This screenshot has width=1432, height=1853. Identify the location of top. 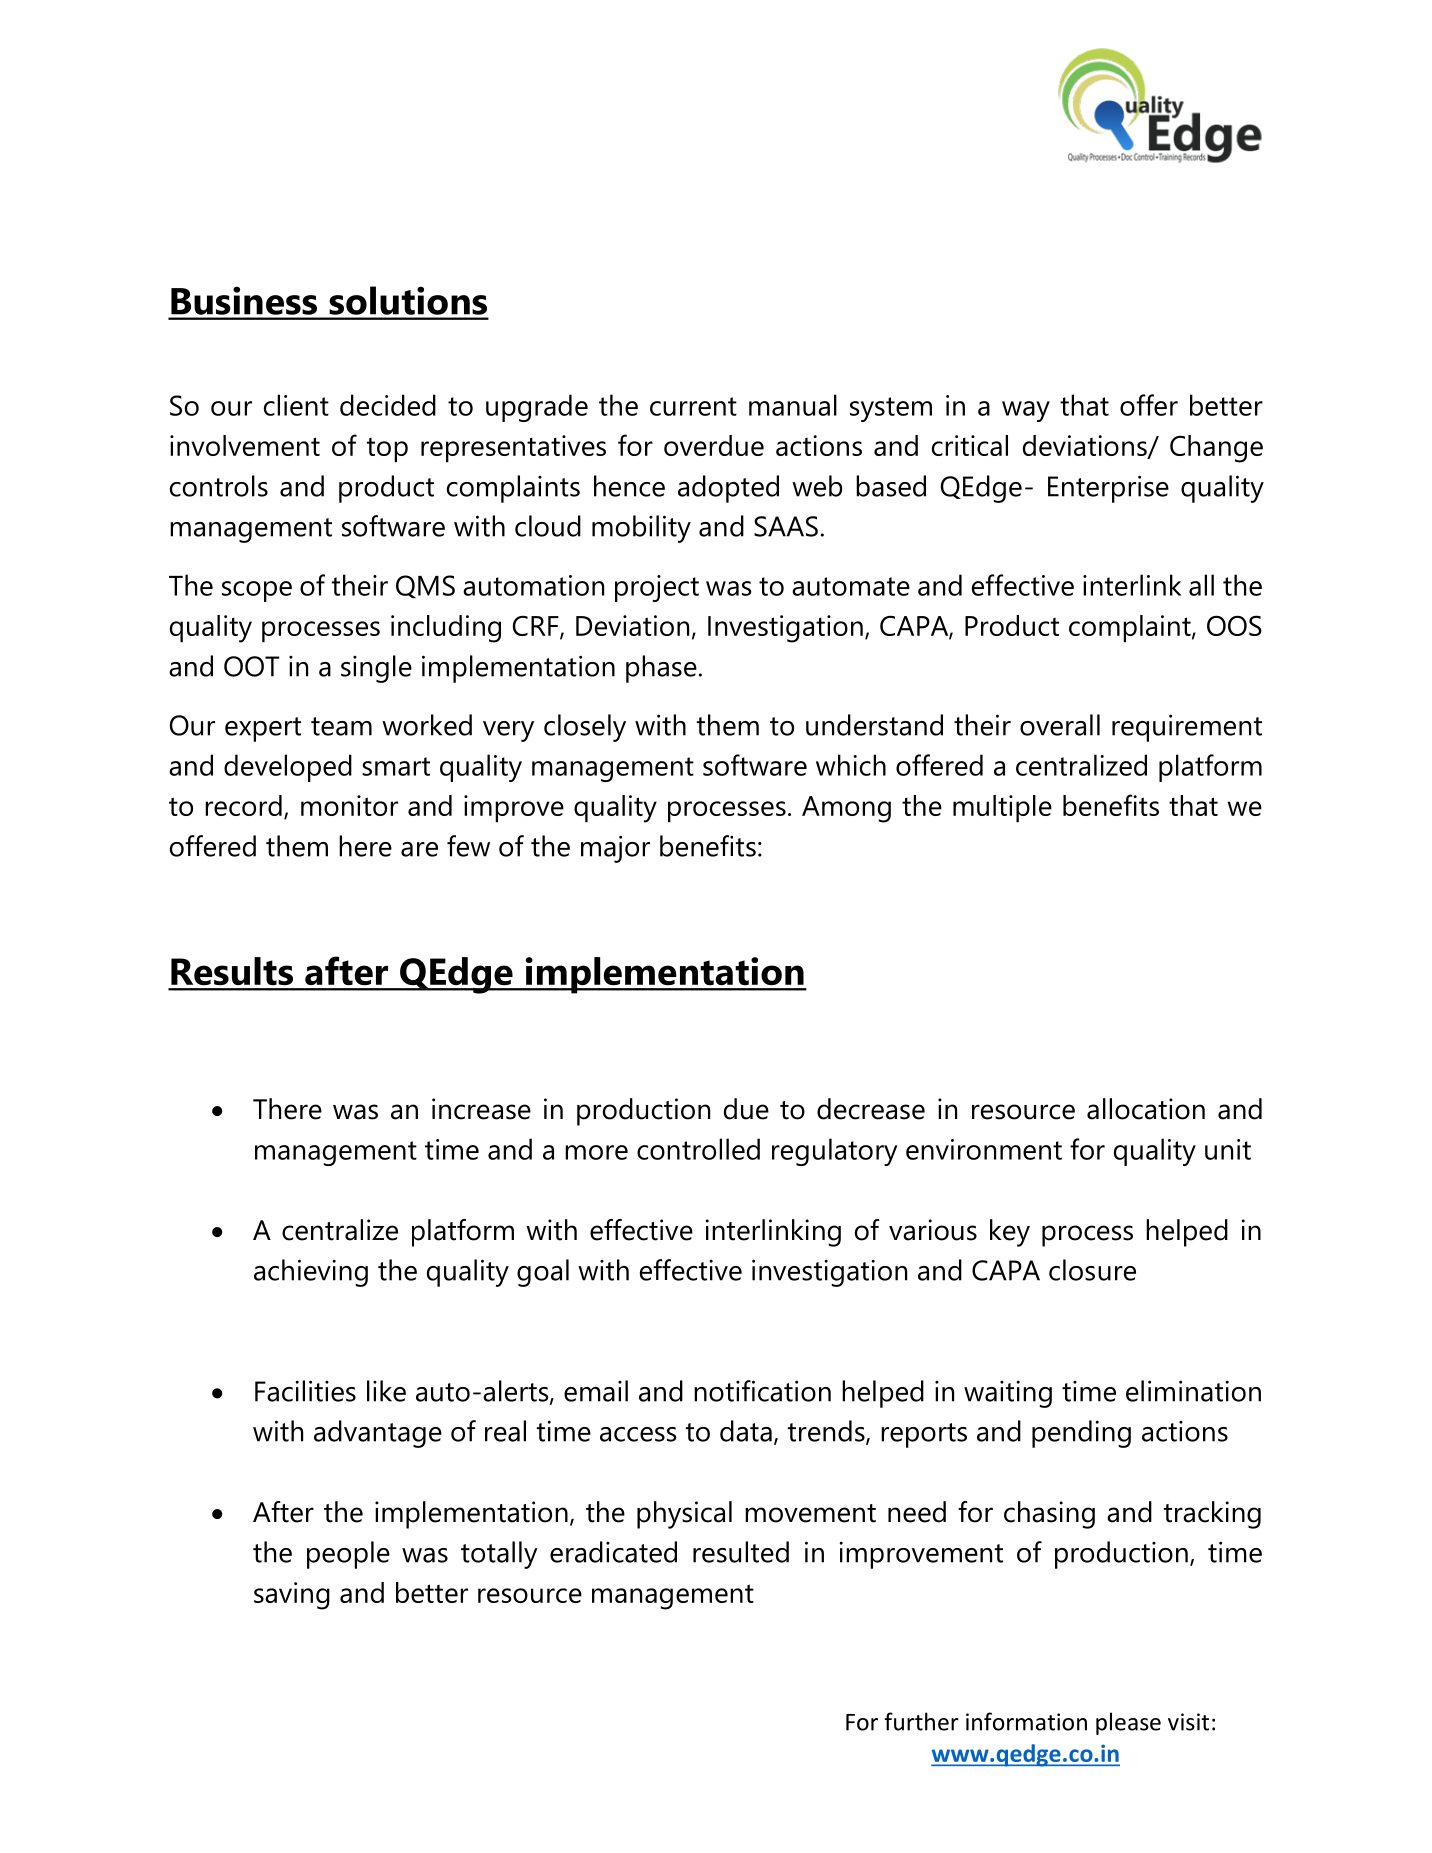
(387, 450).
